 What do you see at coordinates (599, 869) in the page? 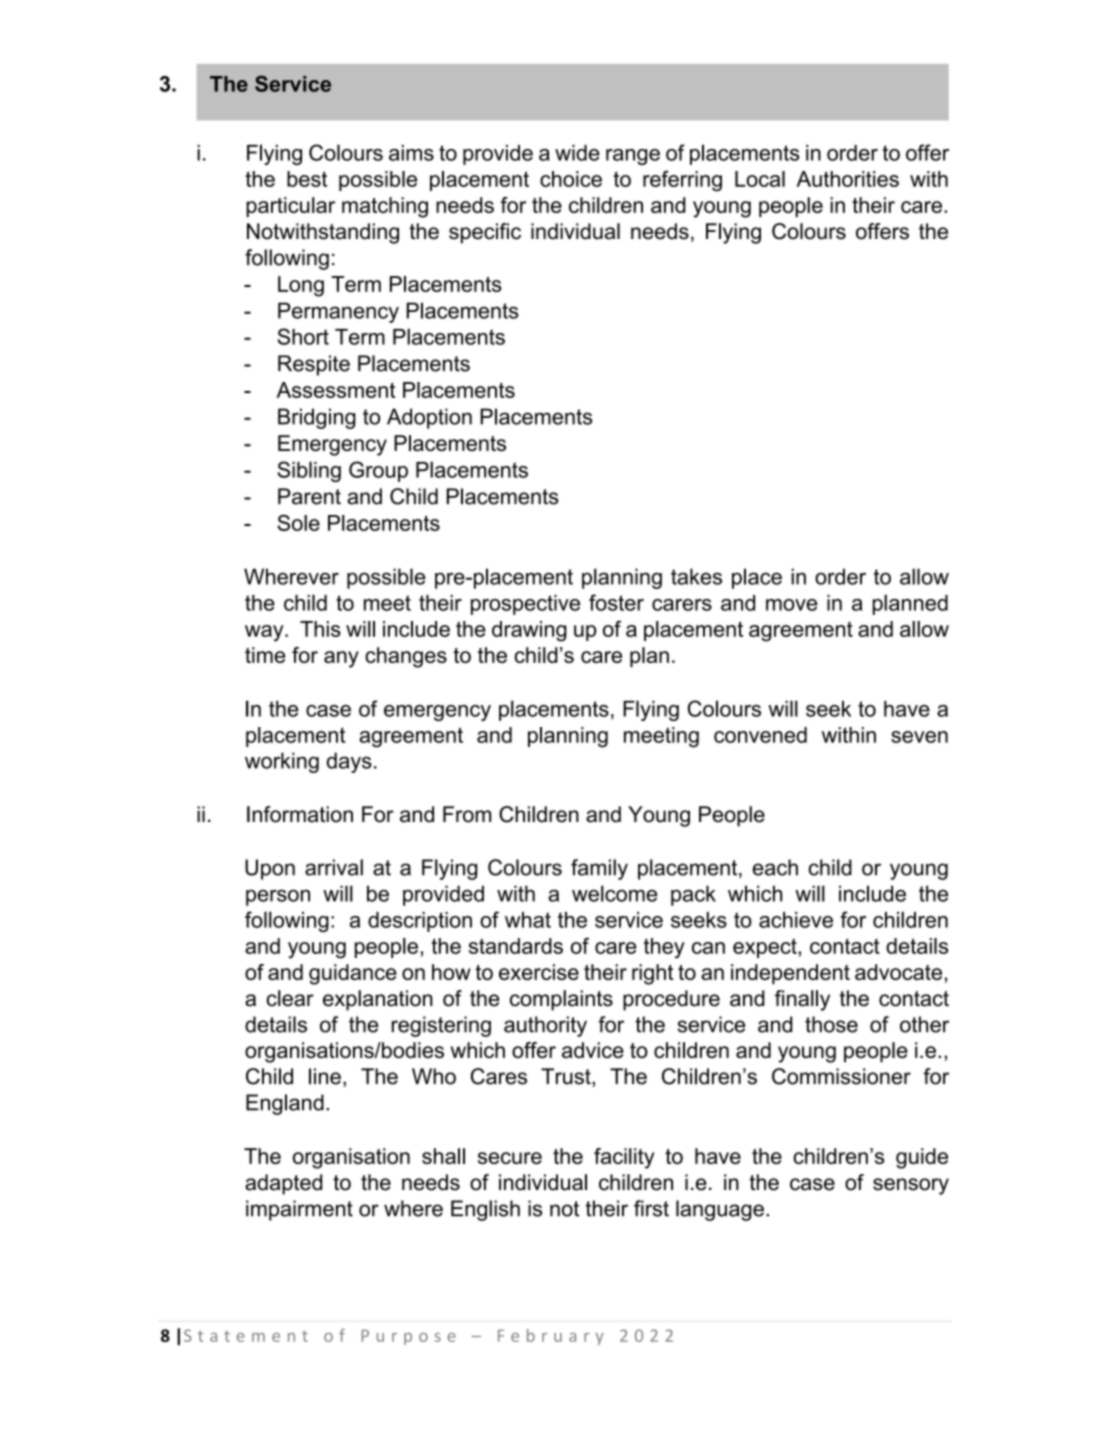
I see `family` at bounding box center [599, 869].
